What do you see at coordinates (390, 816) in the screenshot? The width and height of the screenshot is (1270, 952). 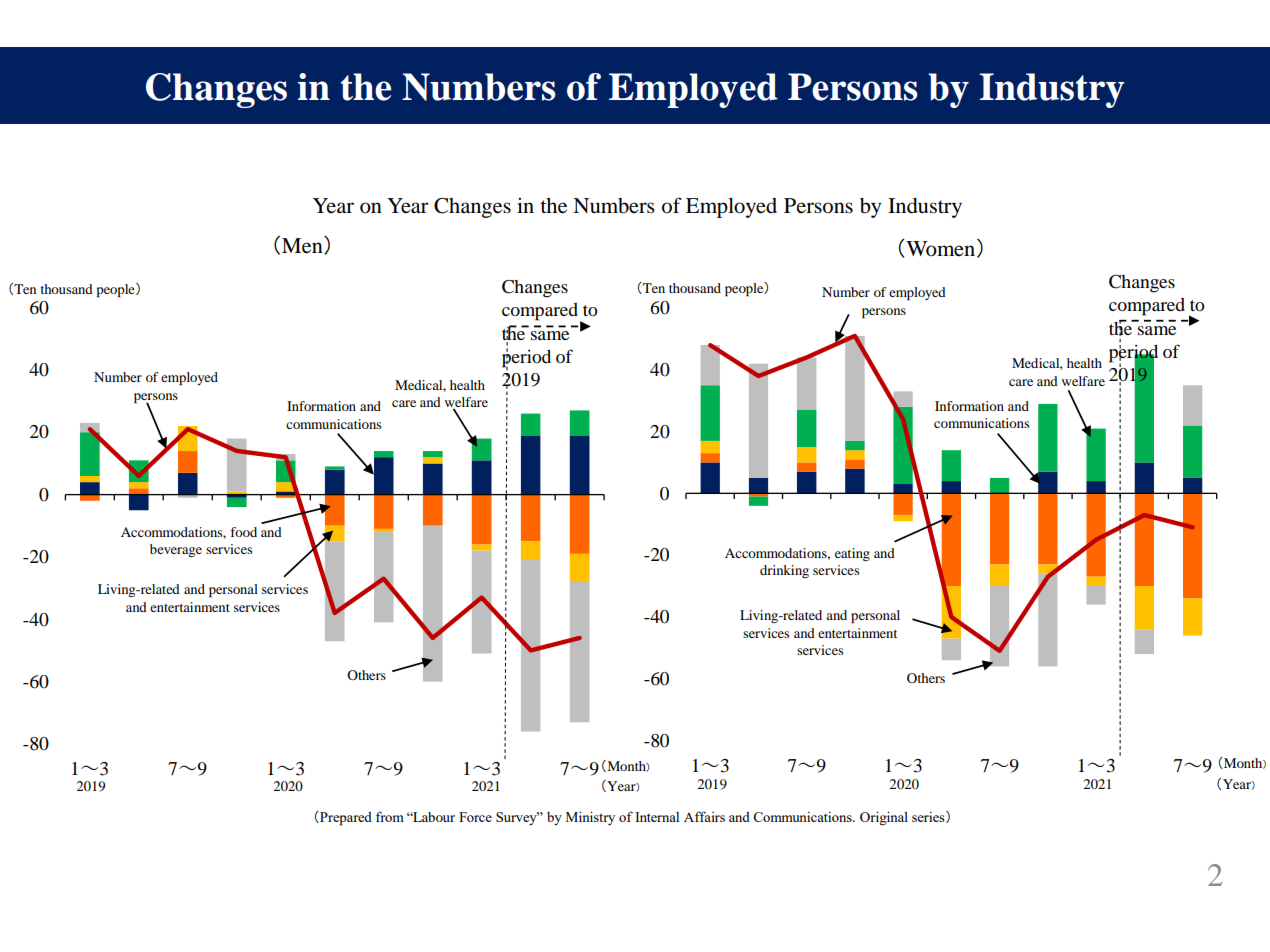 I see `from` at bounding box center [390, 816].
